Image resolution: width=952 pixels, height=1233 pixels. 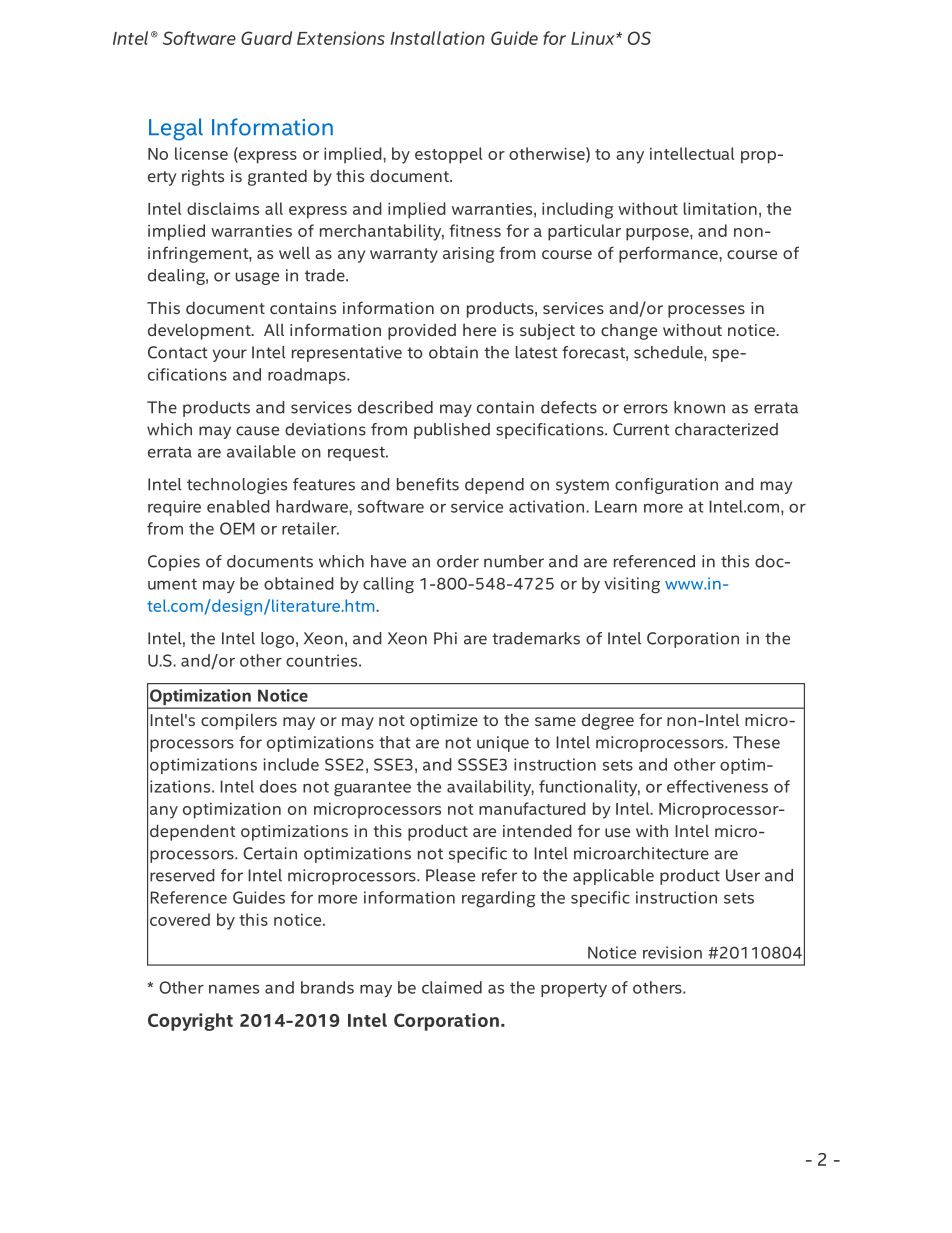 What do you see at coordinates (239, 721) in the screenshot?
I see `compilers` at bounding box center [239, 721].
